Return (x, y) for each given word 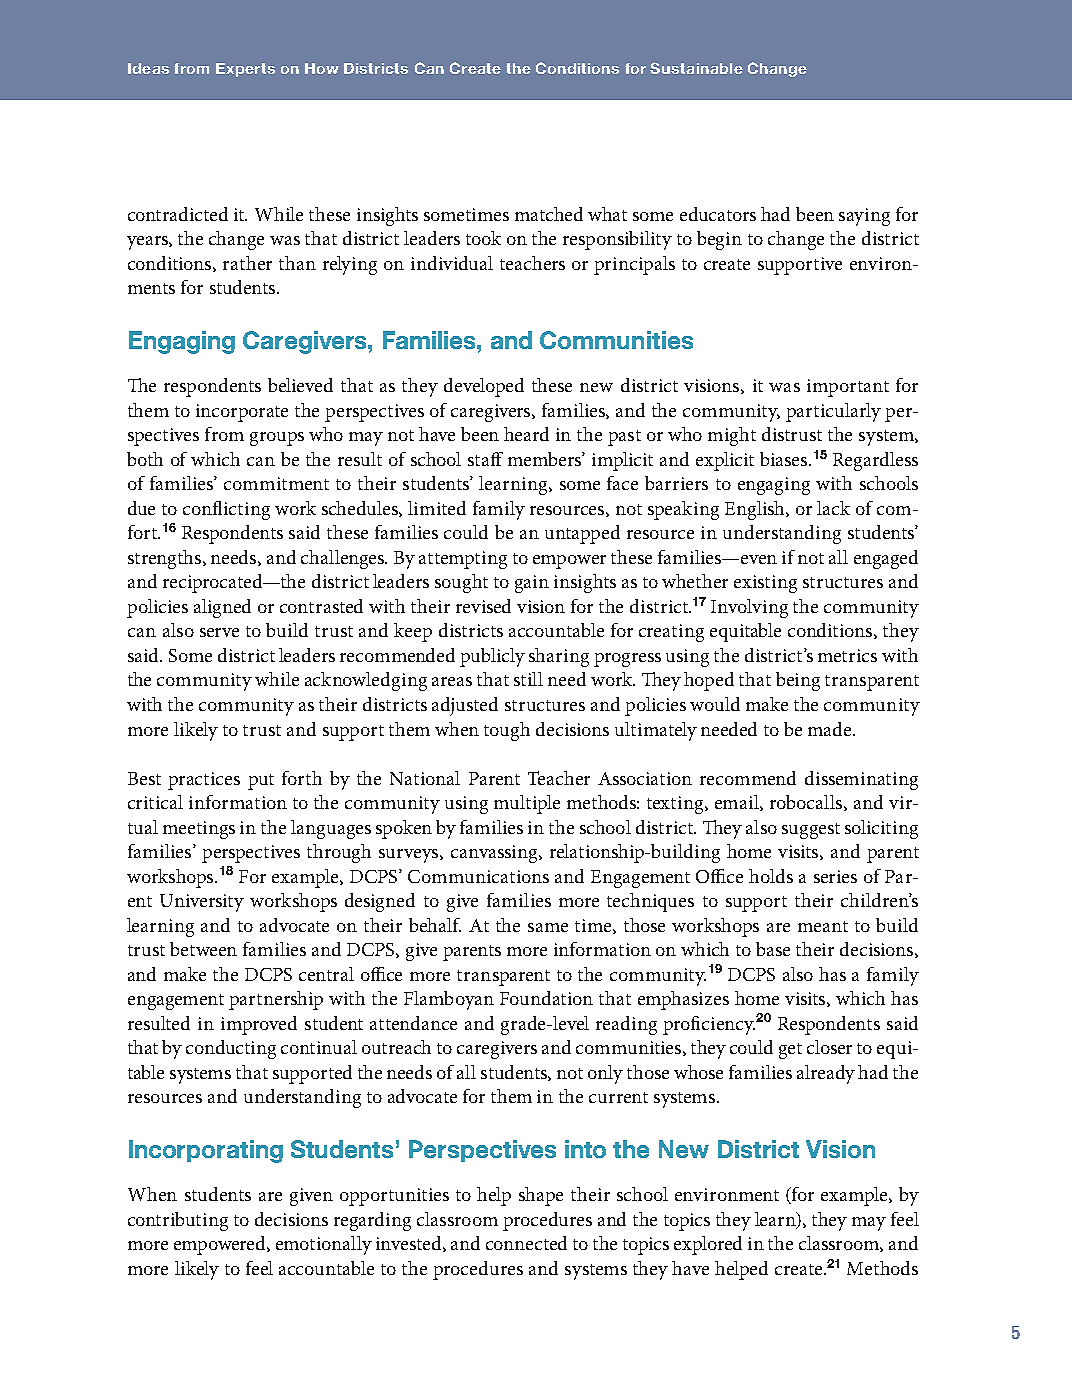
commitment (276, 483)
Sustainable (696, 68)
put (261, 782)
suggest (811, 831)
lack (833, 508)
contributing (178, 1221)
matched (549, 214)
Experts (245, 70)
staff (485, 459)
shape (541, 1196)
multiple (527, 804)
